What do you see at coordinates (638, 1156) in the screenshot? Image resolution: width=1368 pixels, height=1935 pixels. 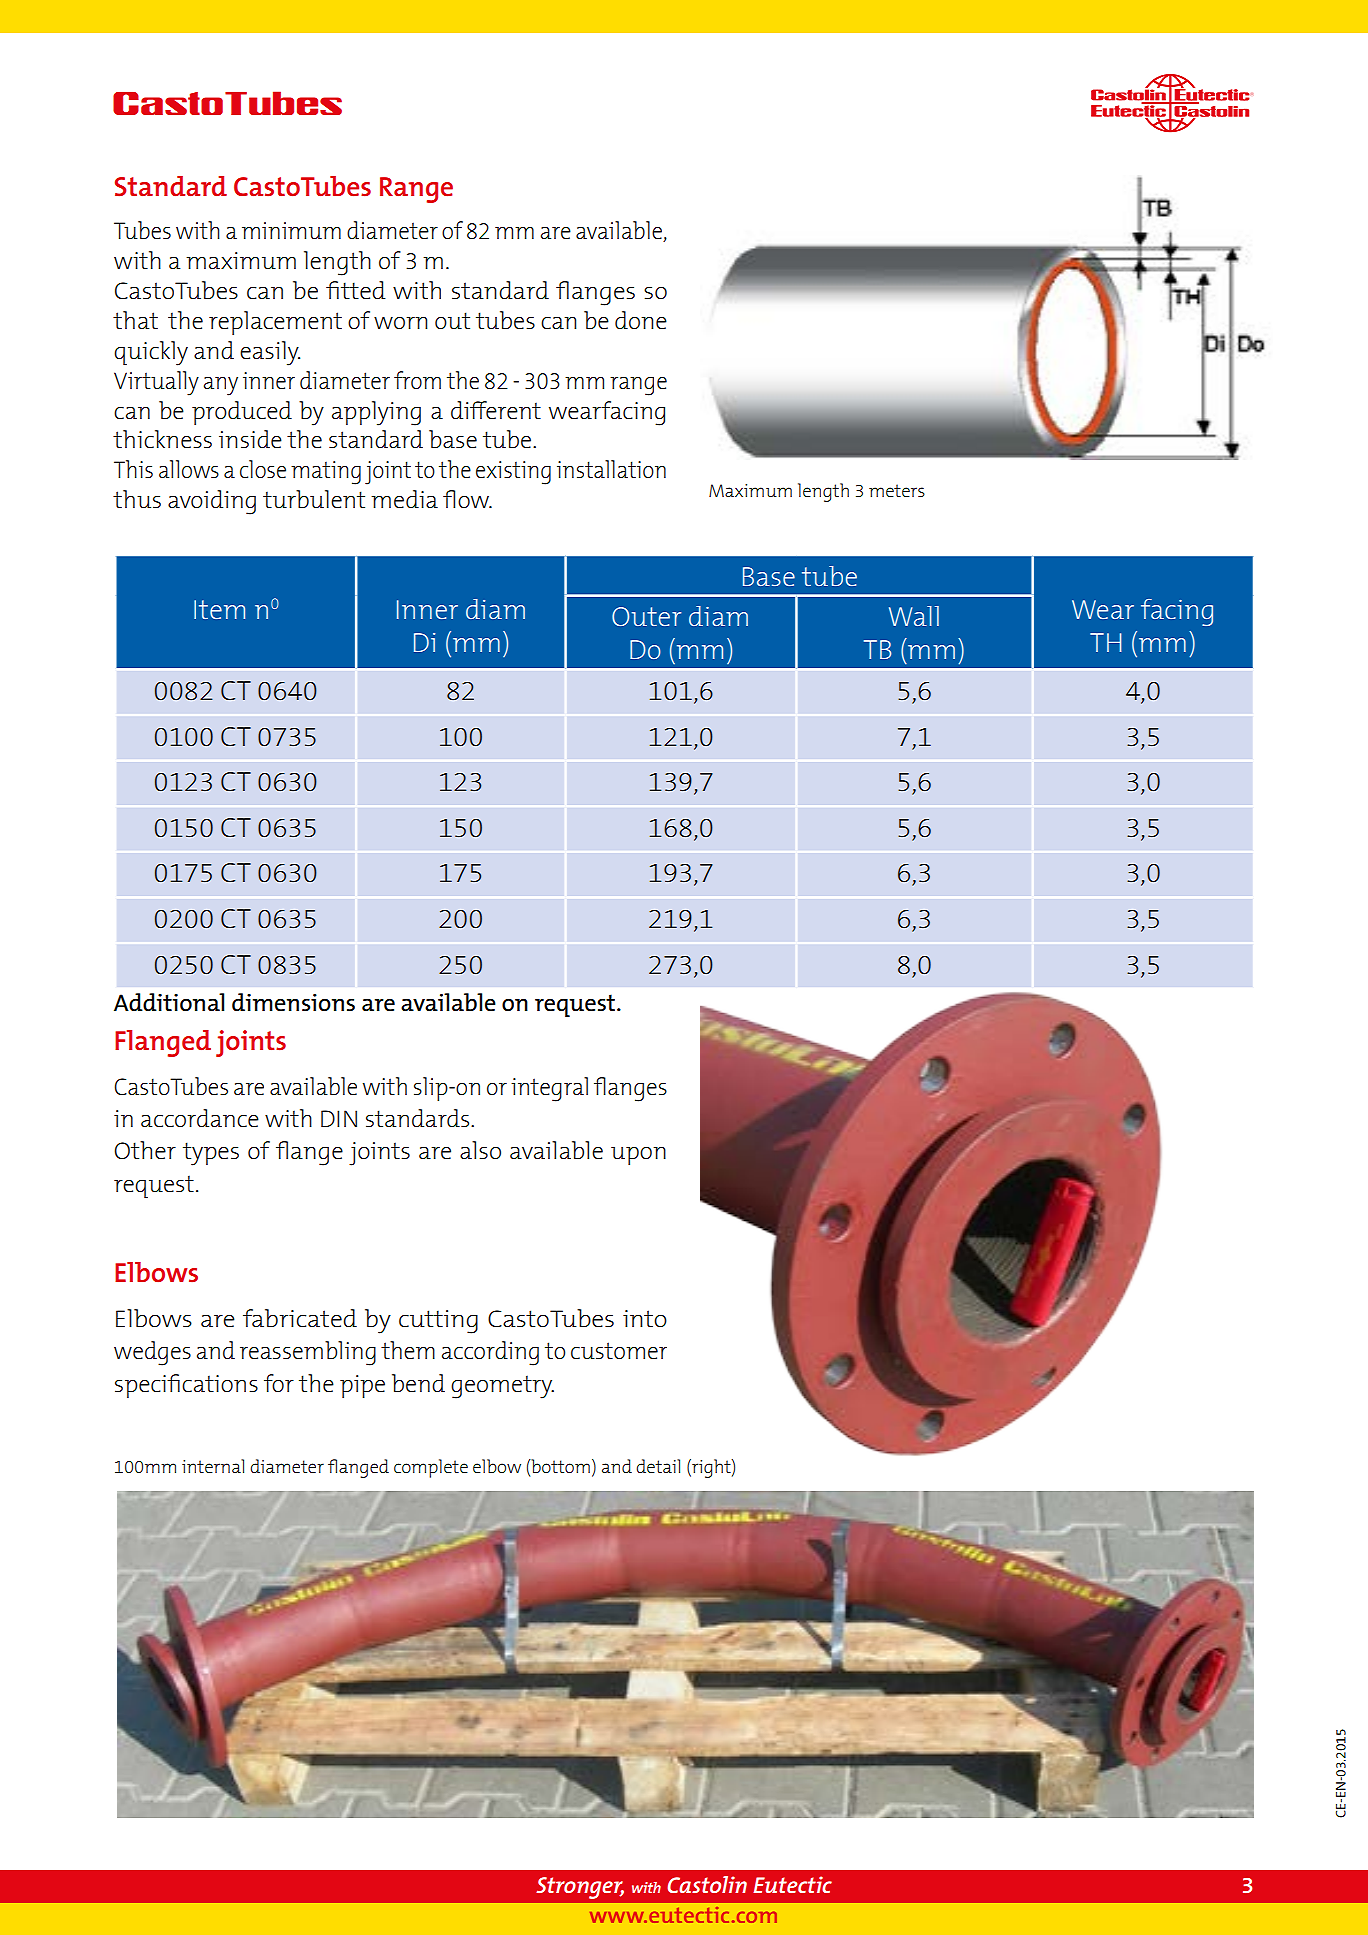 I see `upon` at bounding box center [638, 1156].
